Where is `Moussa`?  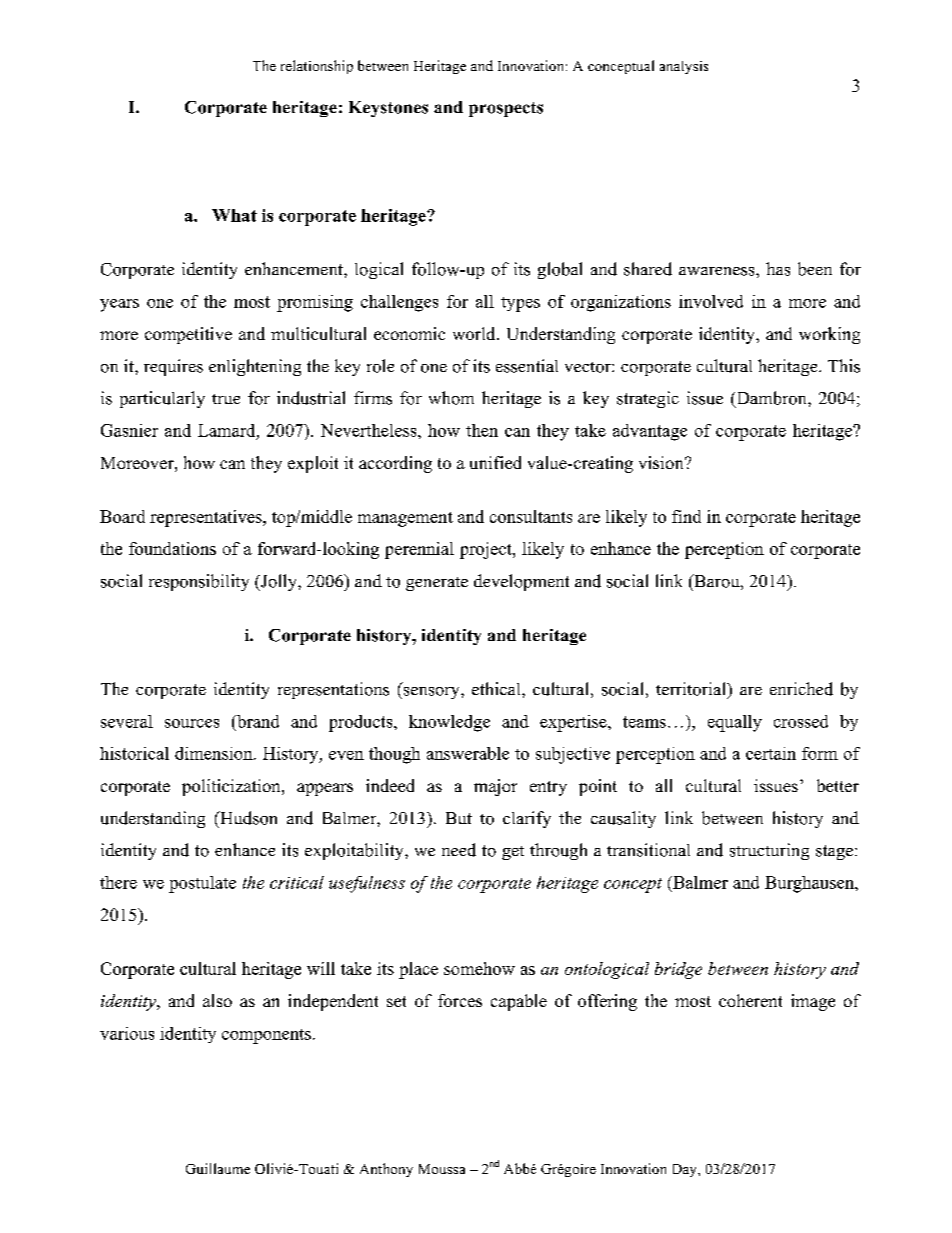
Moussa is located at coordinates (442, 1169).
